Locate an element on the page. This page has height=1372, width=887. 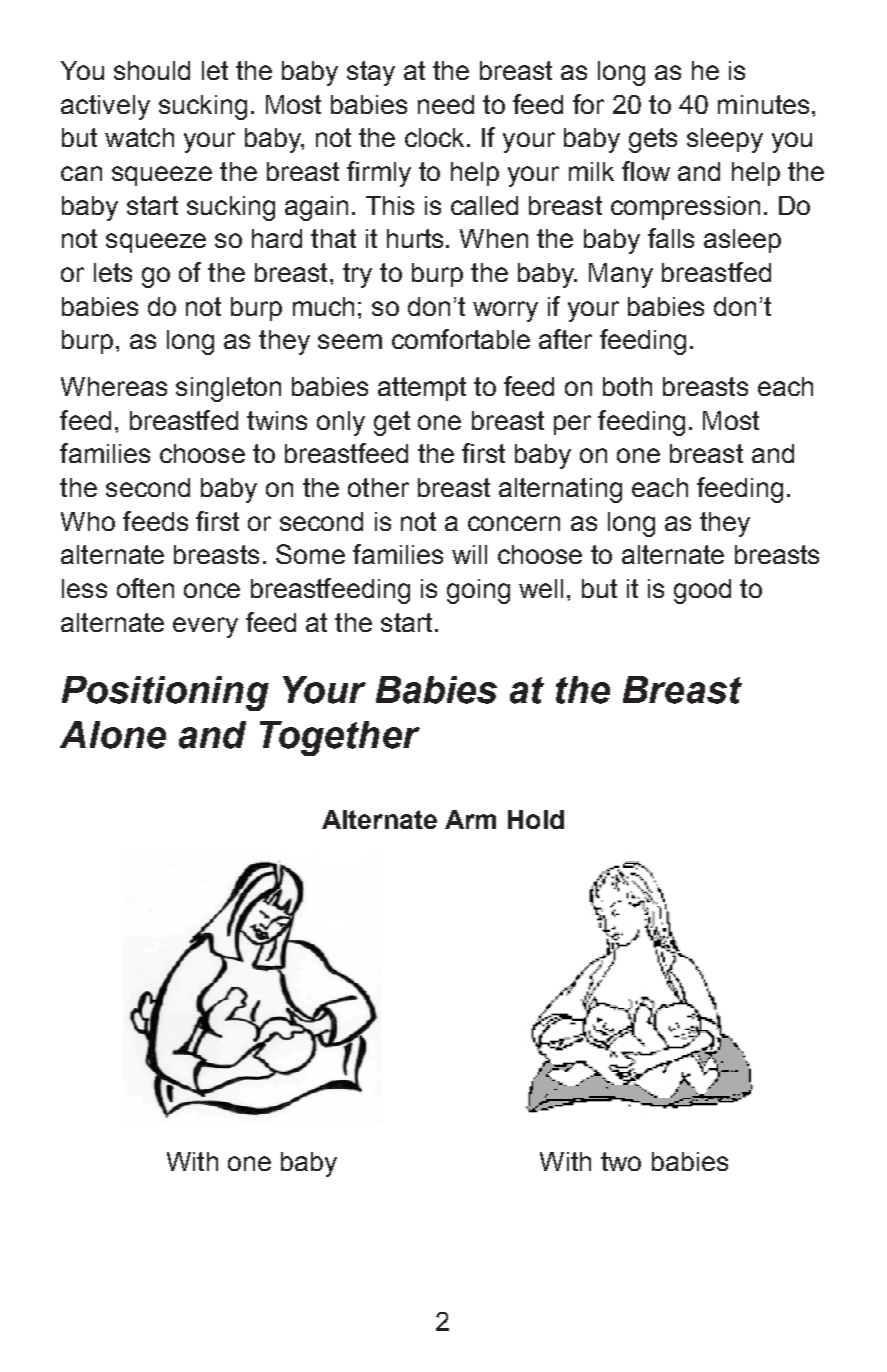
Alone is located at coordinates (113, 735).
